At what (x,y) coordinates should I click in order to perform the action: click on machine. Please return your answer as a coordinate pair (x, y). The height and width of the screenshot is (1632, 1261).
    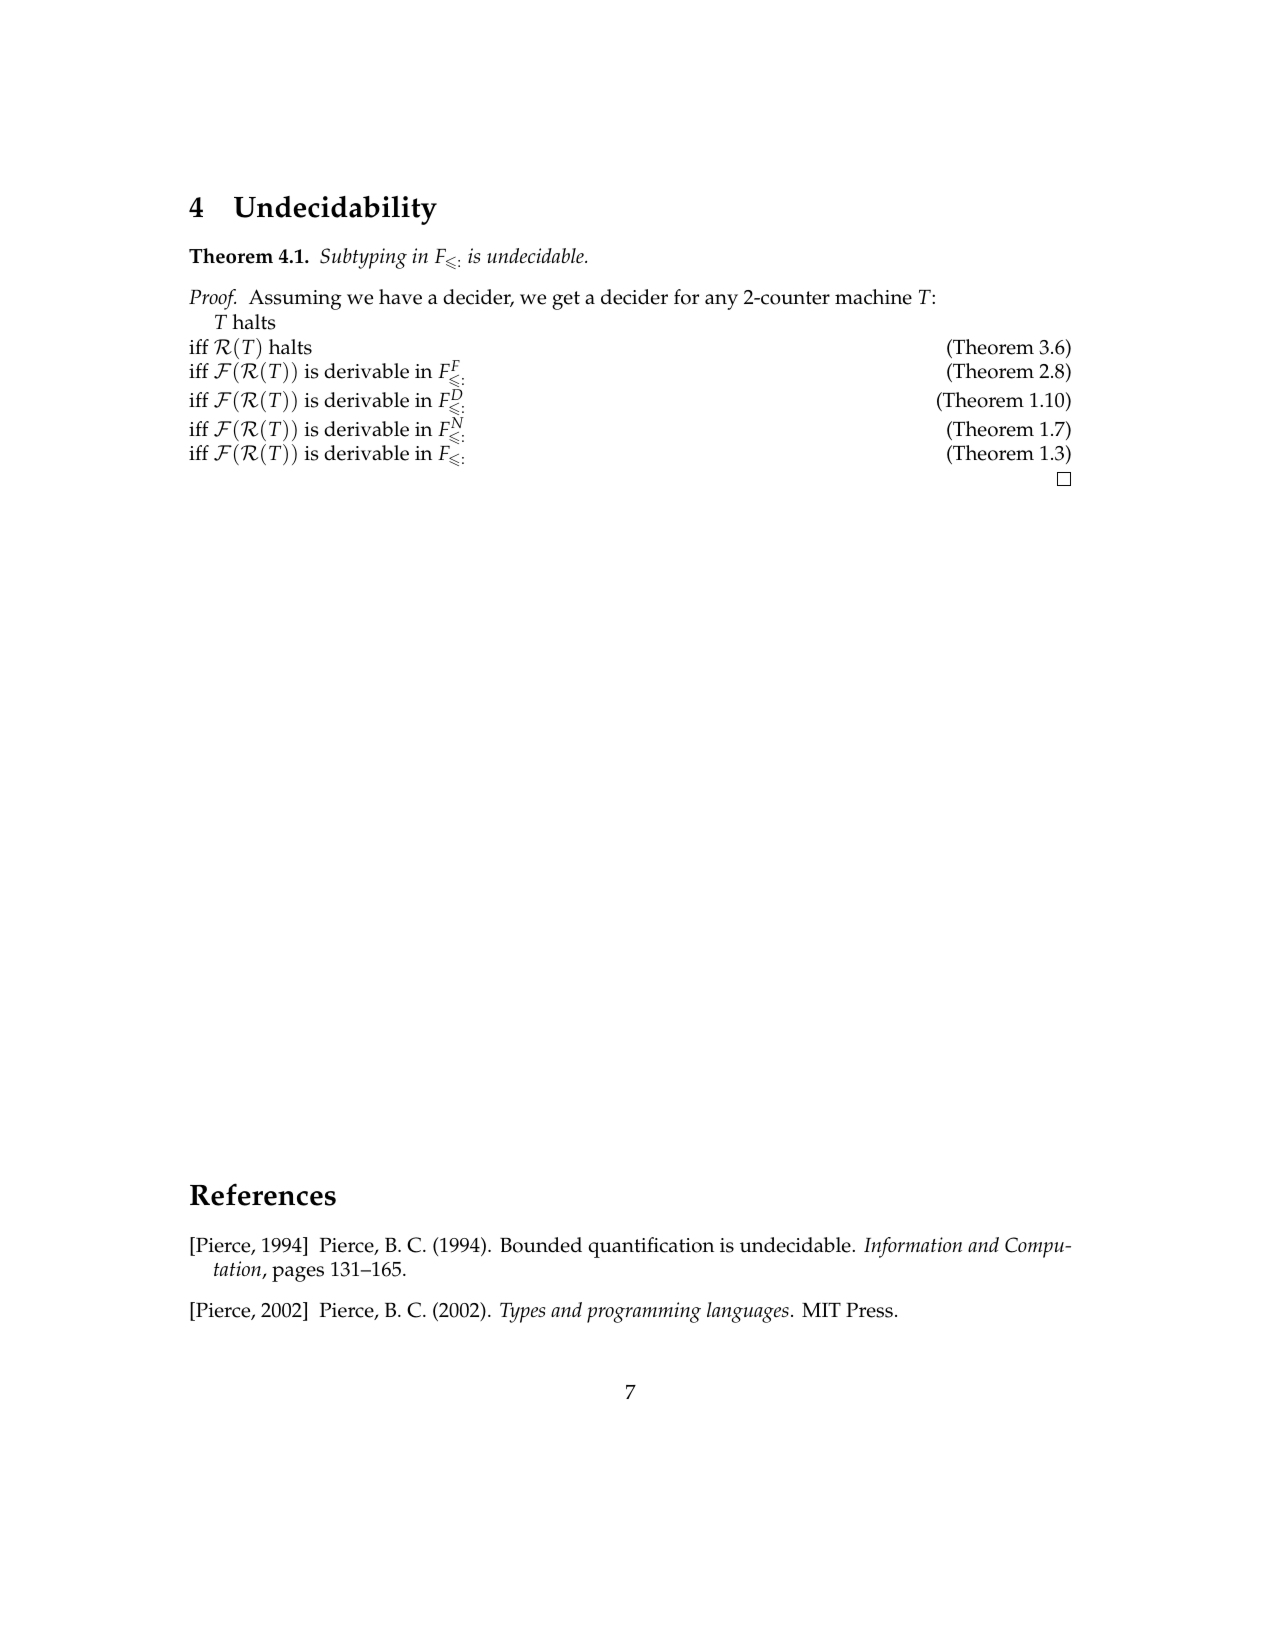
    Looking at the image, I should click on (873, 297).
